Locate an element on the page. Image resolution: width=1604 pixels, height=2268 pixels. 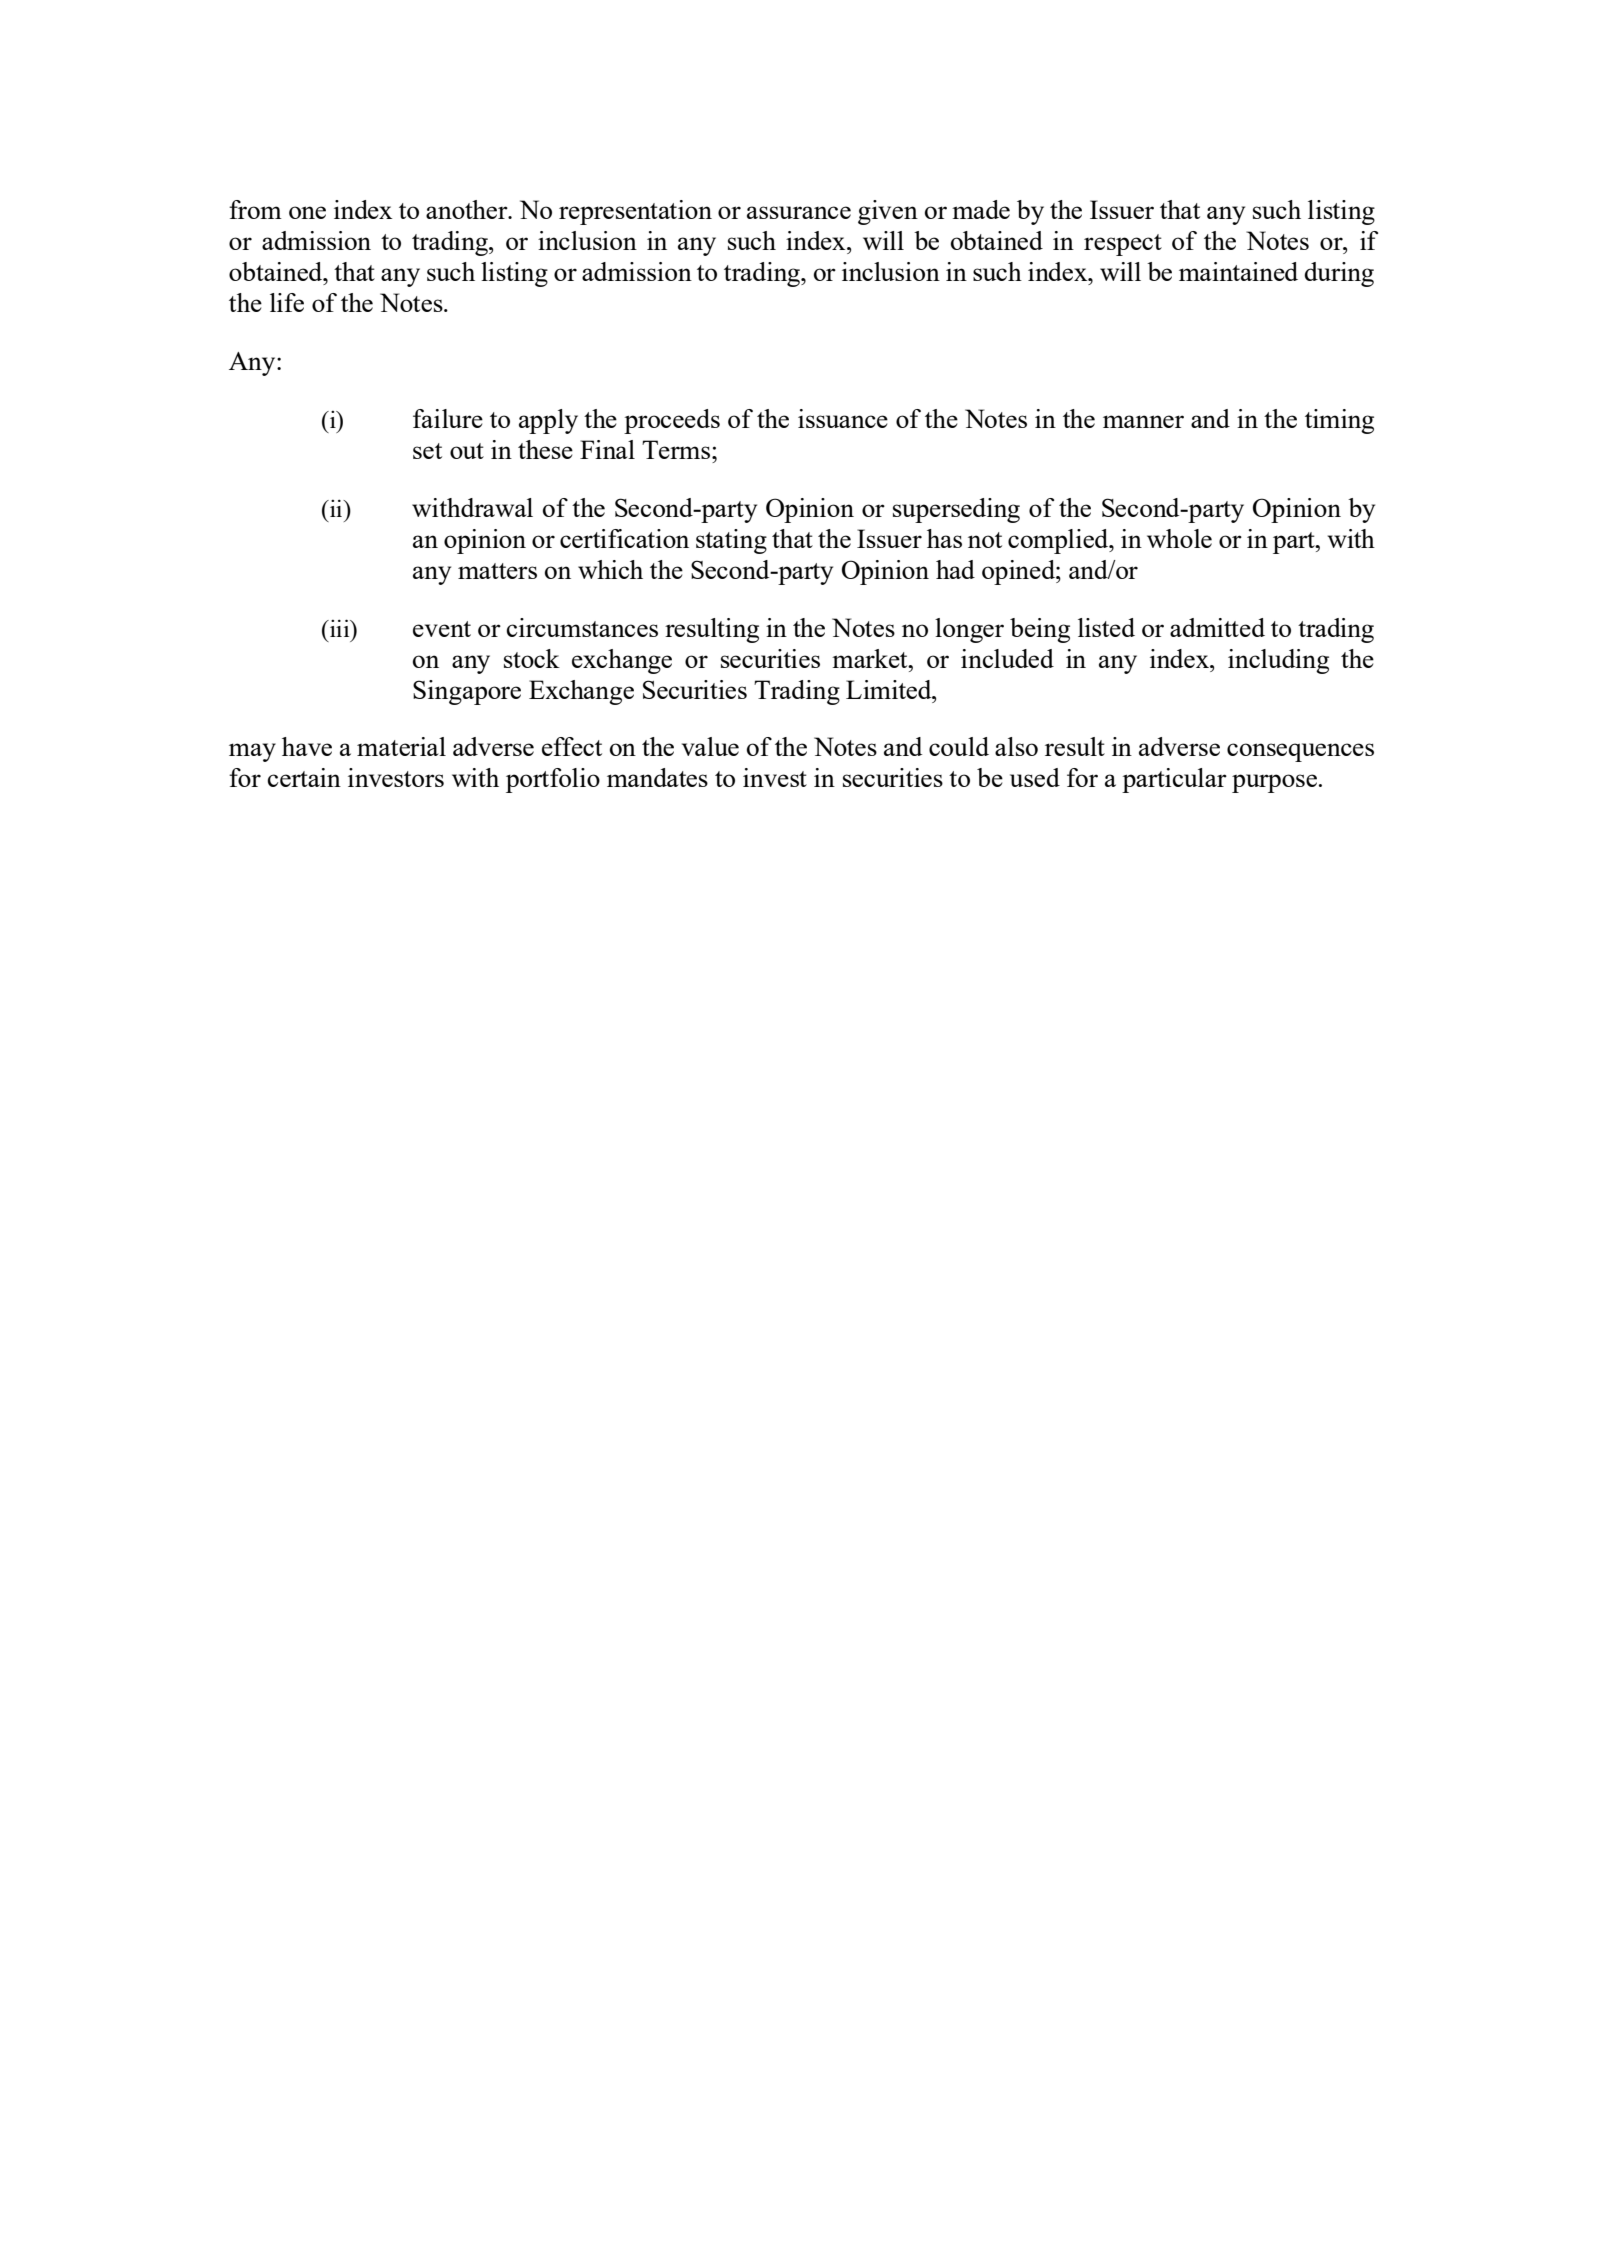
one is located at coordinates (307, 212).
